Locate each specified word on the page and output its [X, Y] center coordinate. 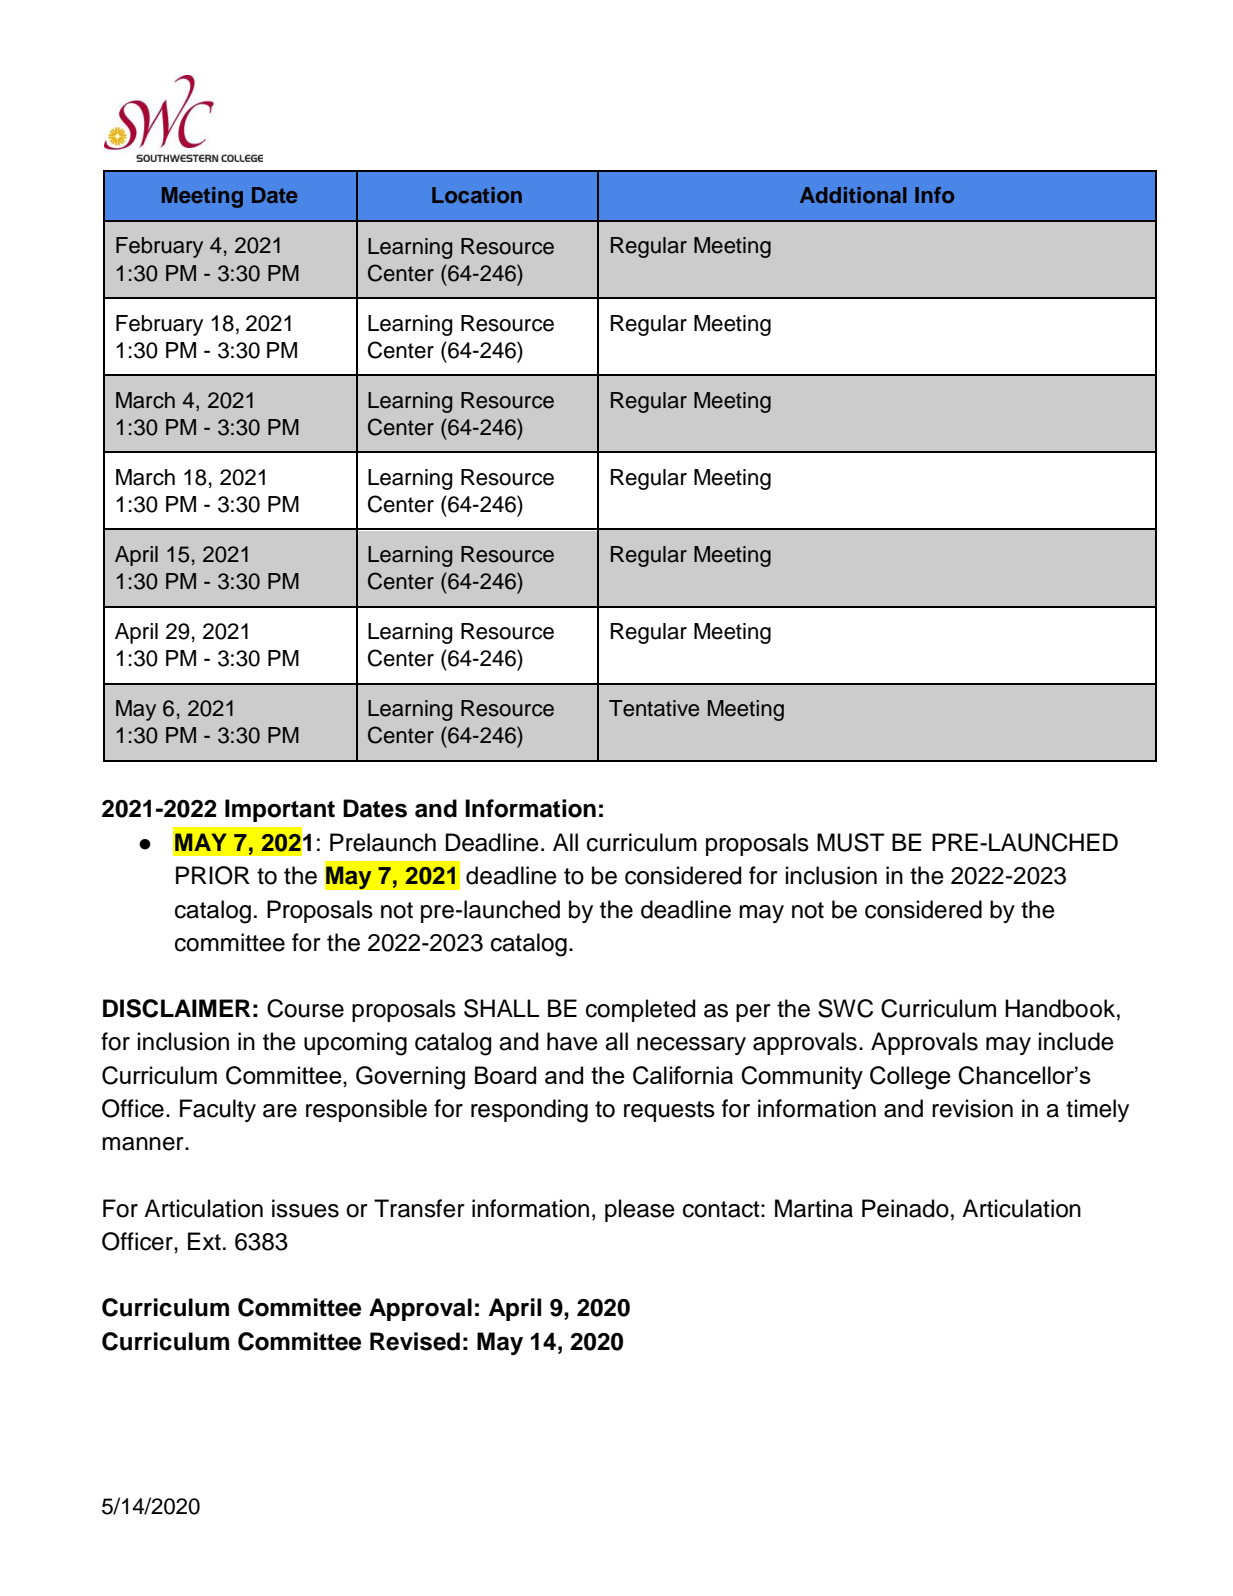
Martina [814, 1208]
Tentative [654, 708]
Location [477, 195]
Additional [853, 195]
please [640, 1210]
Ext [204, 1241]
